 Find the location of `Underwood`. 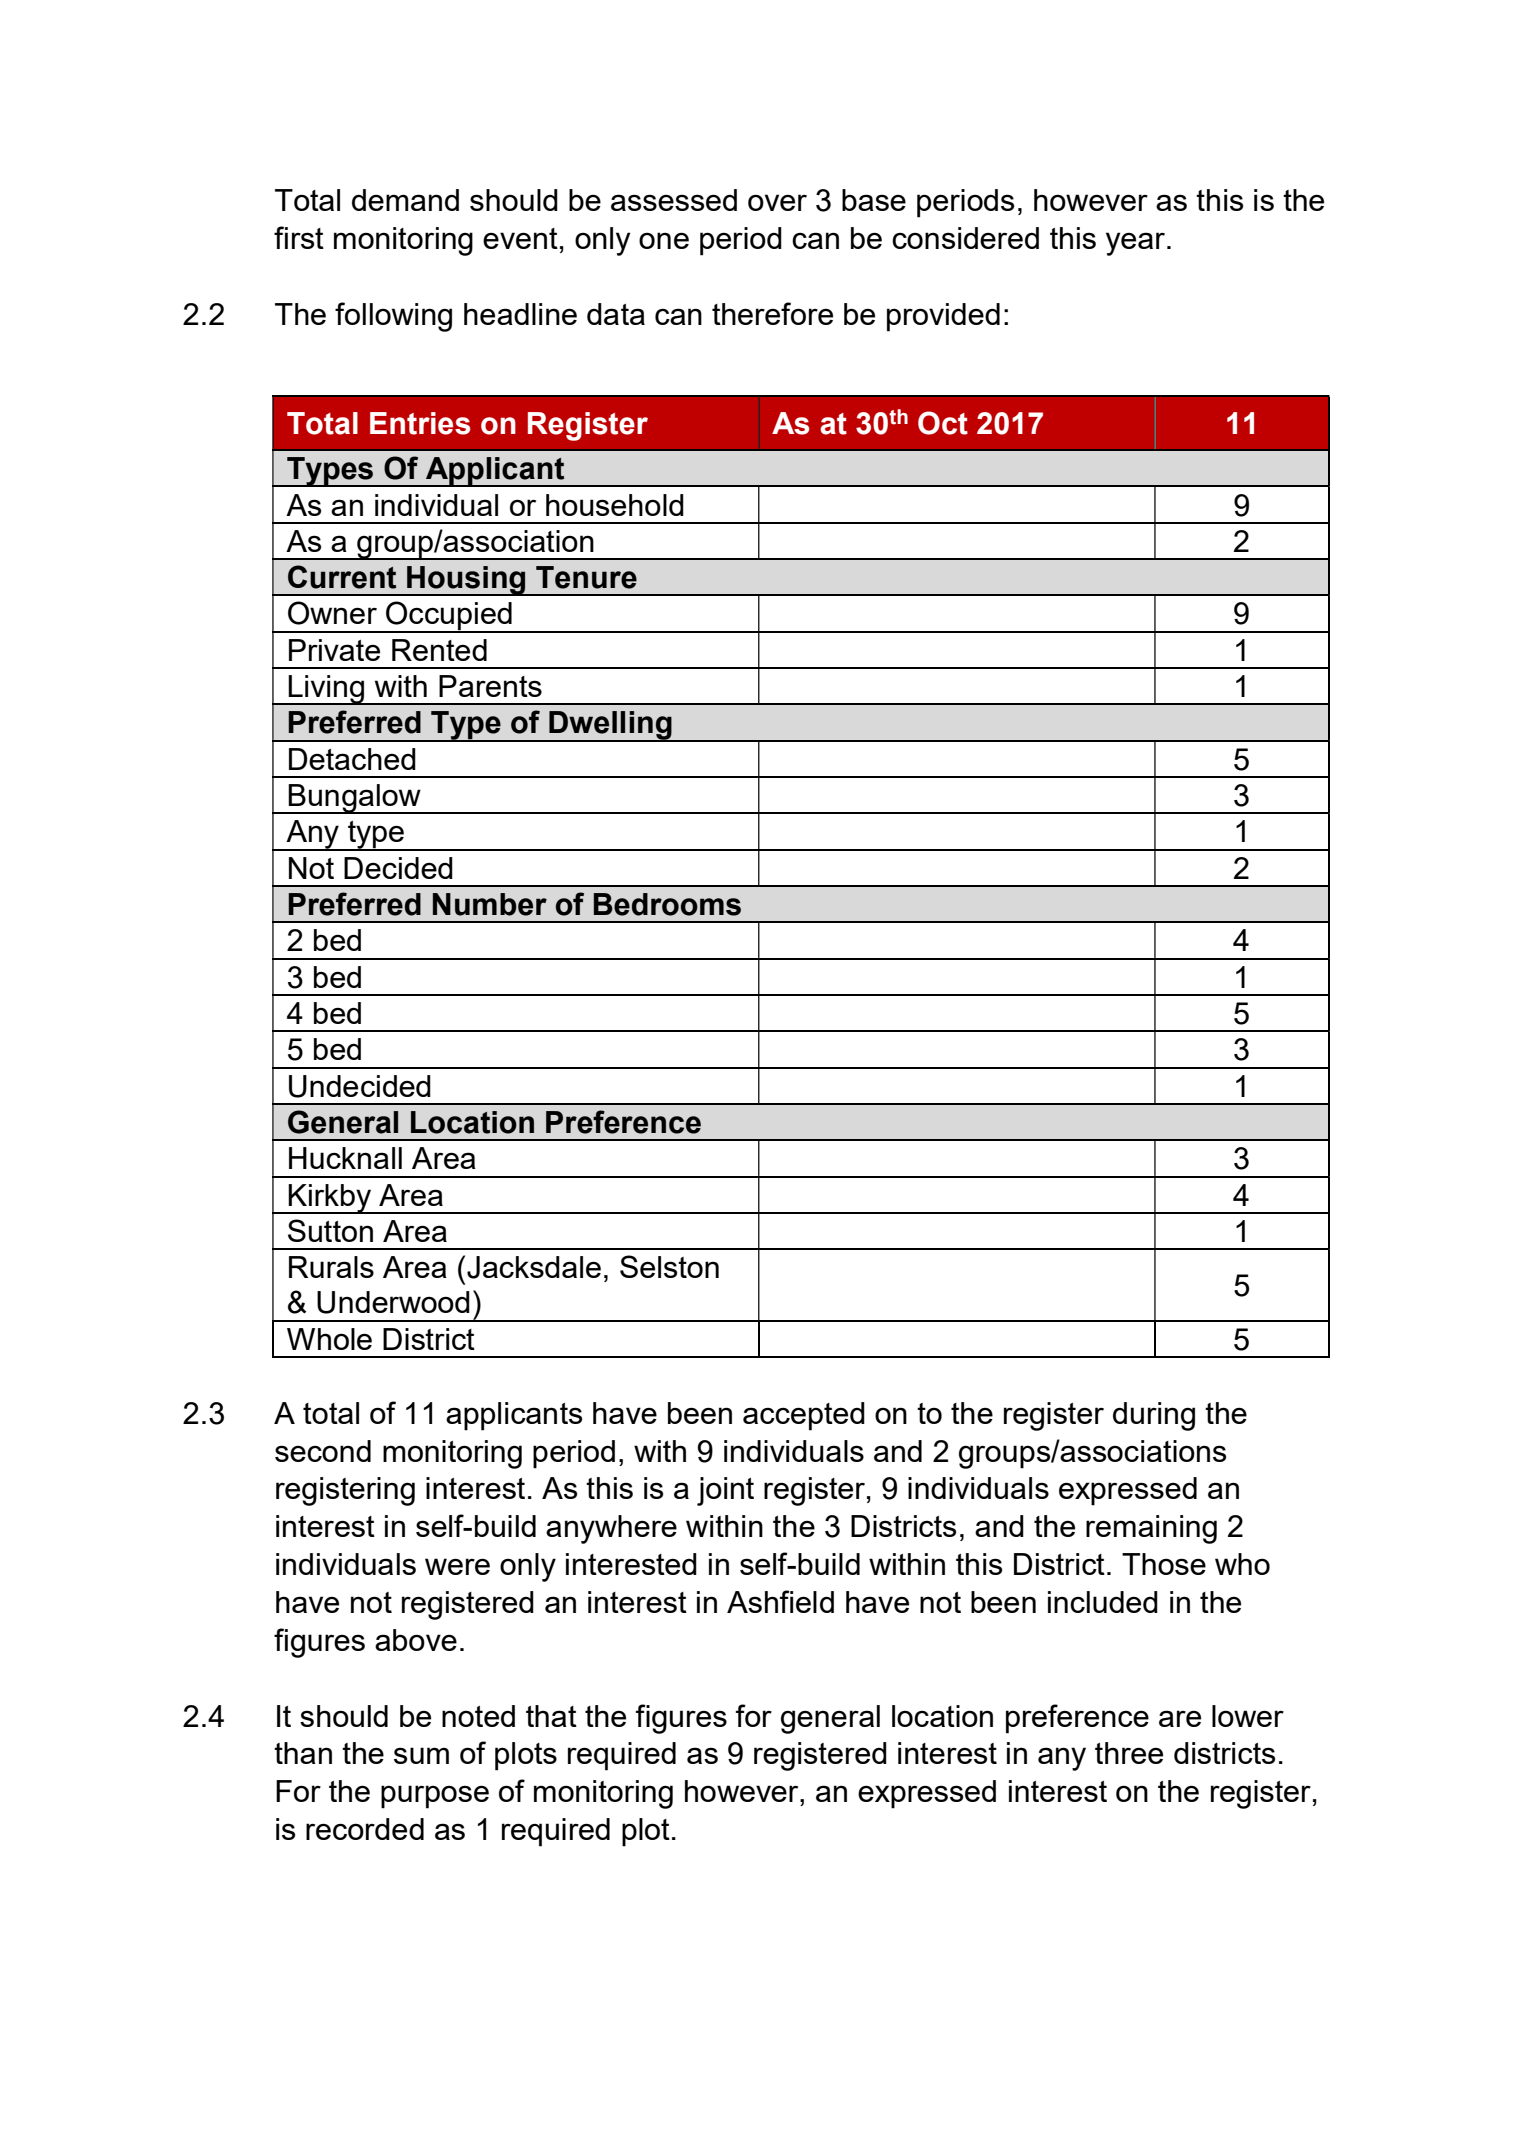

Underwood is located at coordinates (393, 1302).
